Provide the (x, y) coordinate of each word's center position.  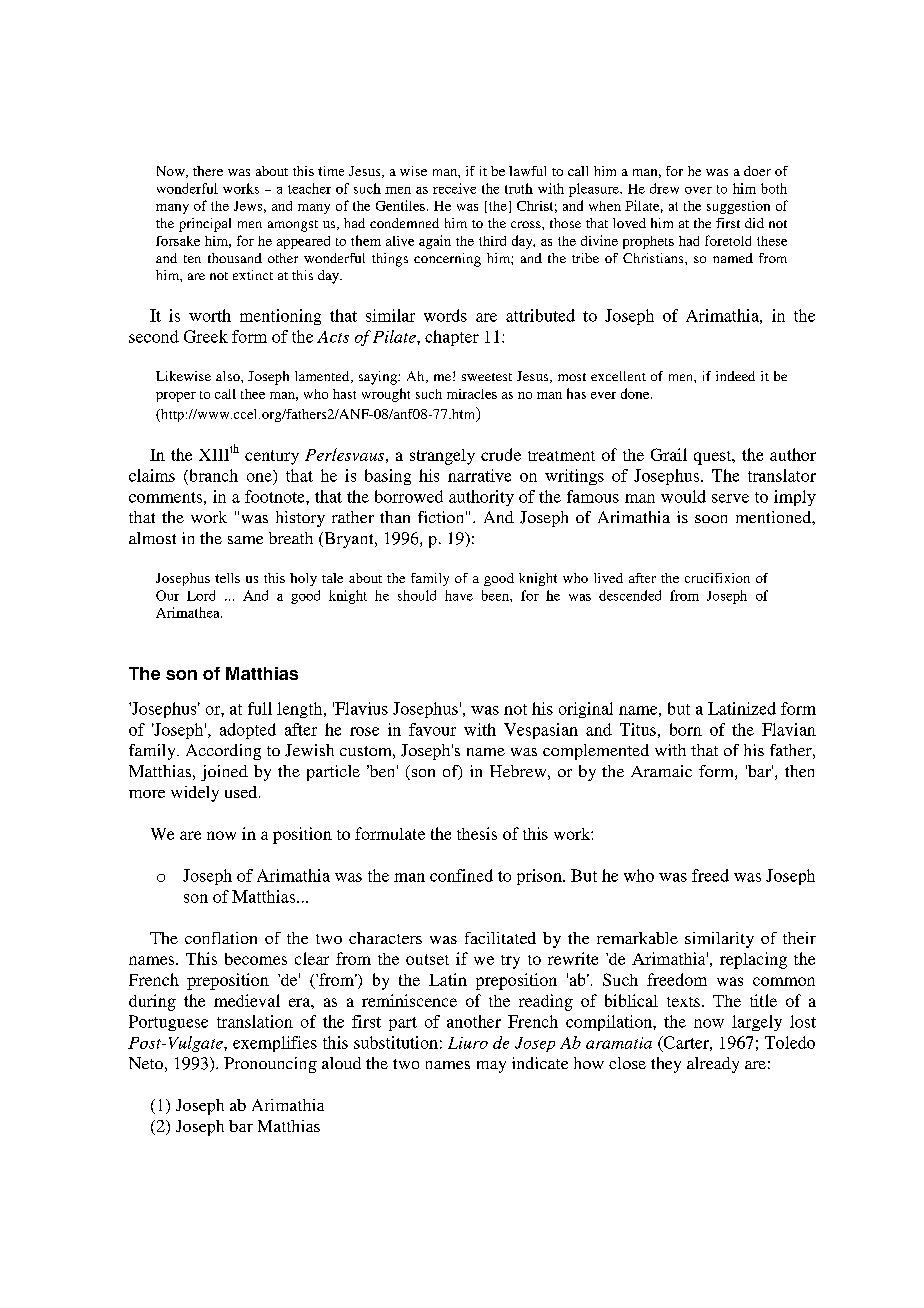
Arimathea (189, 612)
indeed (735, 376)
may (491, 1067)
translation (255, 1021)
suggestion (738, 207)
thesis (477, 833)
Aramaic (661, 771)
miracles (472, 394)
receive (454, 188)
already (713, 1065)
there (208, 171)
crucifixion (717, 578)
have (459, 595)
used (242, 792)
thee (253, 394)
